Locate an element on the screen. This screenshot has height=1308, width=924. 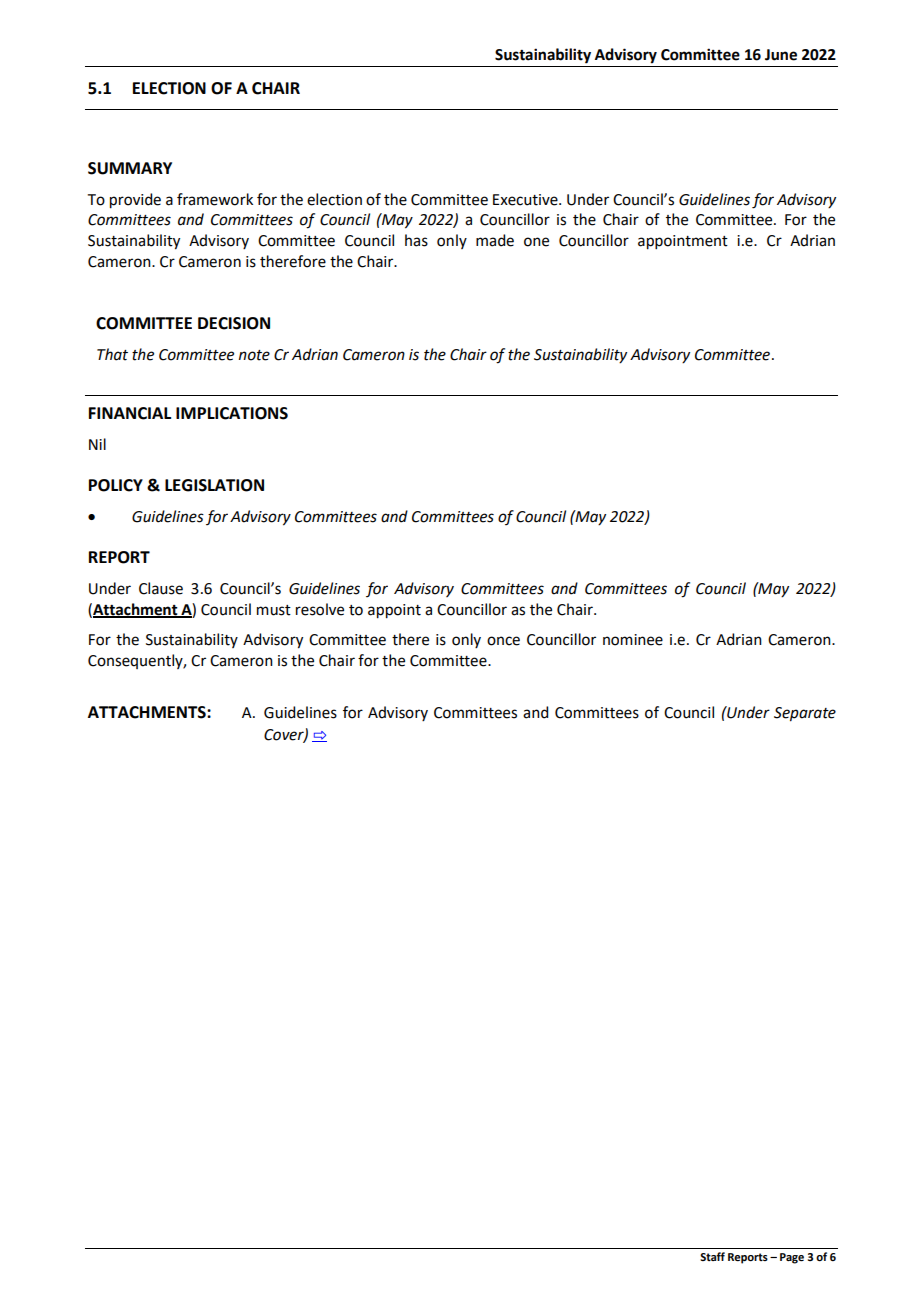
Staff is located at coordinates (712, 1256).
